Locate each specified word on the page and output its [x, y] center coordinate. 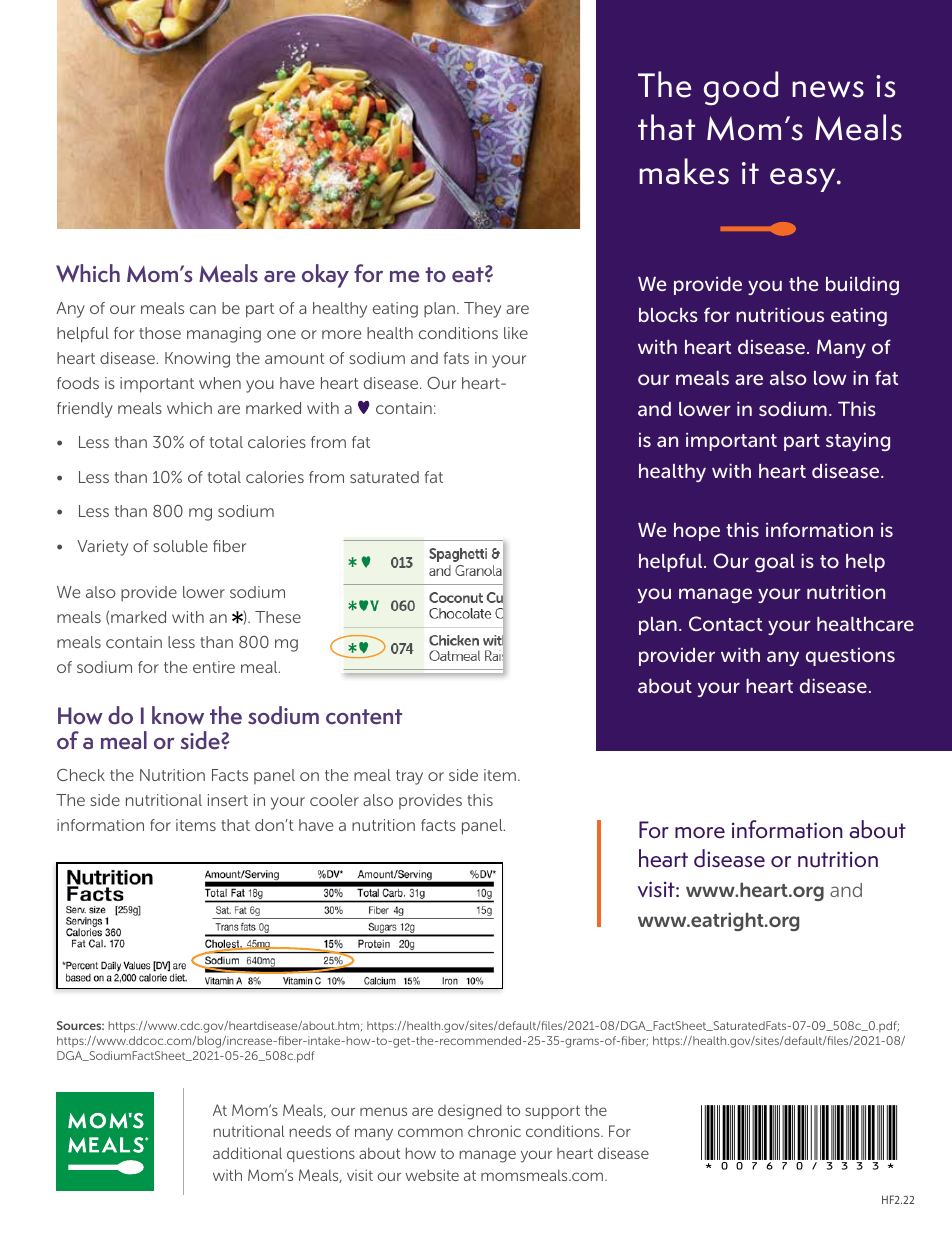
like [516, 333]
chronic [494, 1131]
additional [247, 1153]
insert [228, 800]
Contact [725, 623]
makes [684, 171]
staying [858, 442]
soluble [180, 546]
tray [409, 777]
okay [325, 276]
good [741, 88]
